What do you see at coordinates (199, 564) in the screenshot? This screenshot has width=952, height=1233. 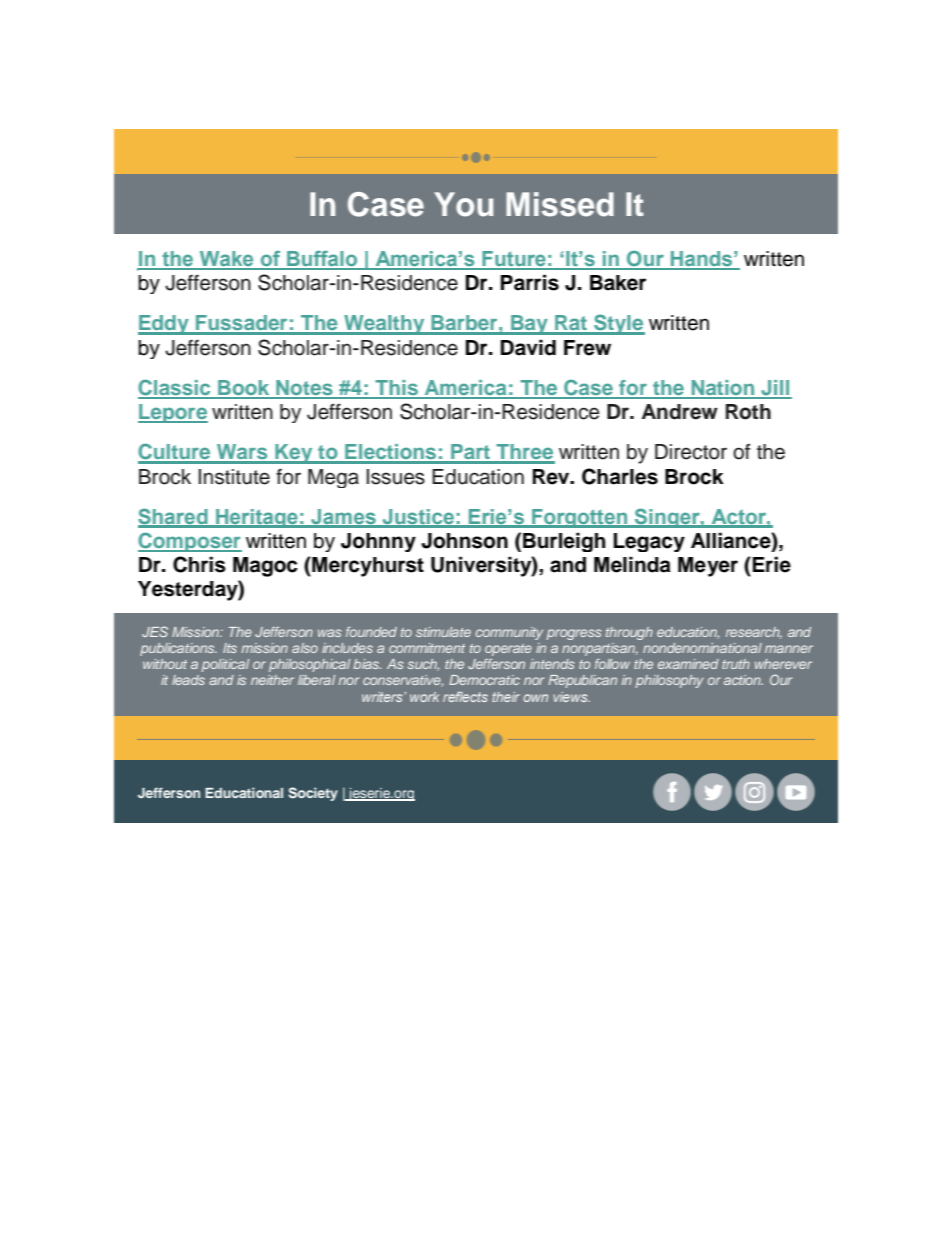 I see `Chris` at bounding box center [199, 564].
